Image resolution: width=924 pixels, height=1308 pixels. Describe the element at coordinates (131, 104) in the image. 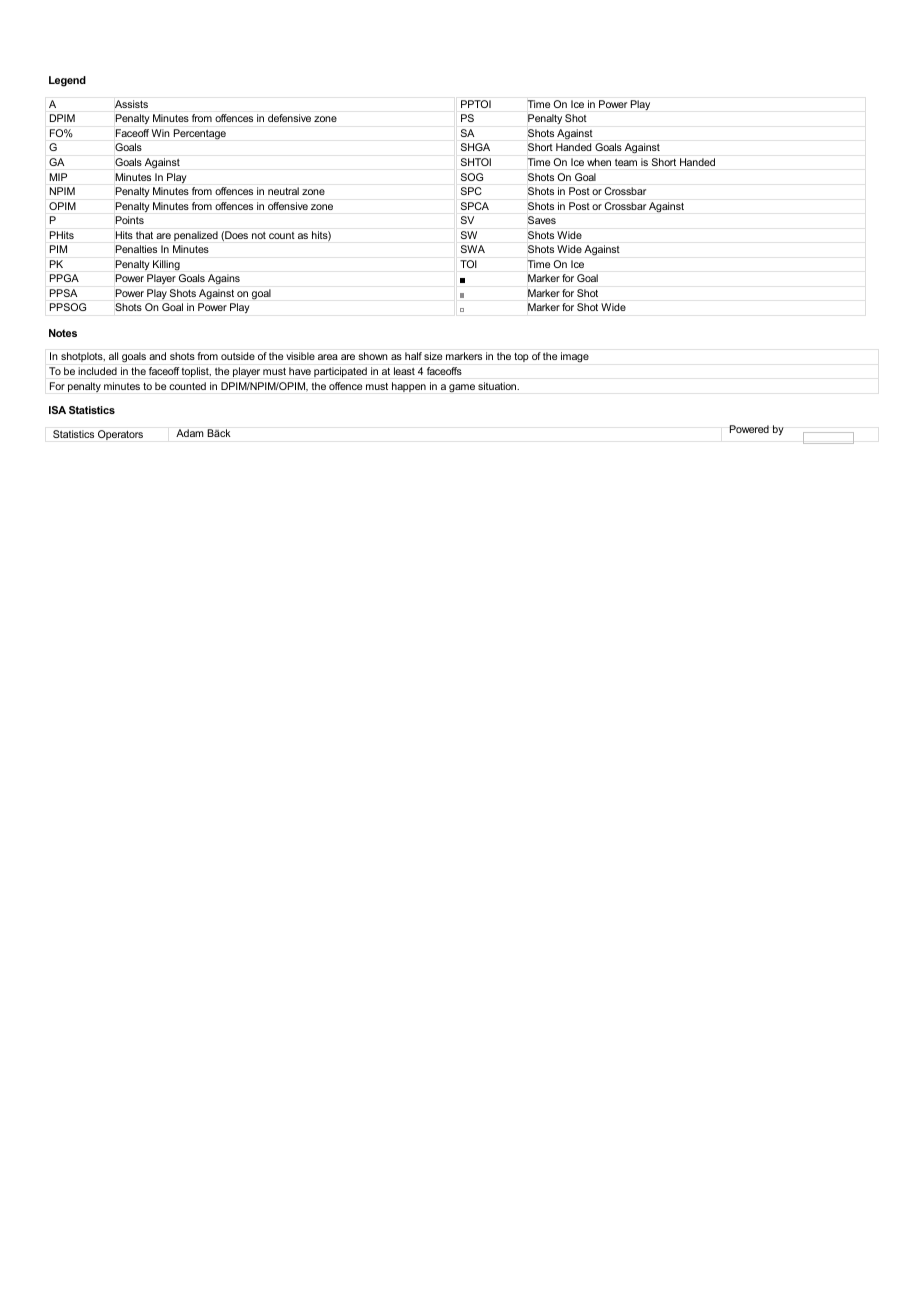

I see `Assists` at that location.
